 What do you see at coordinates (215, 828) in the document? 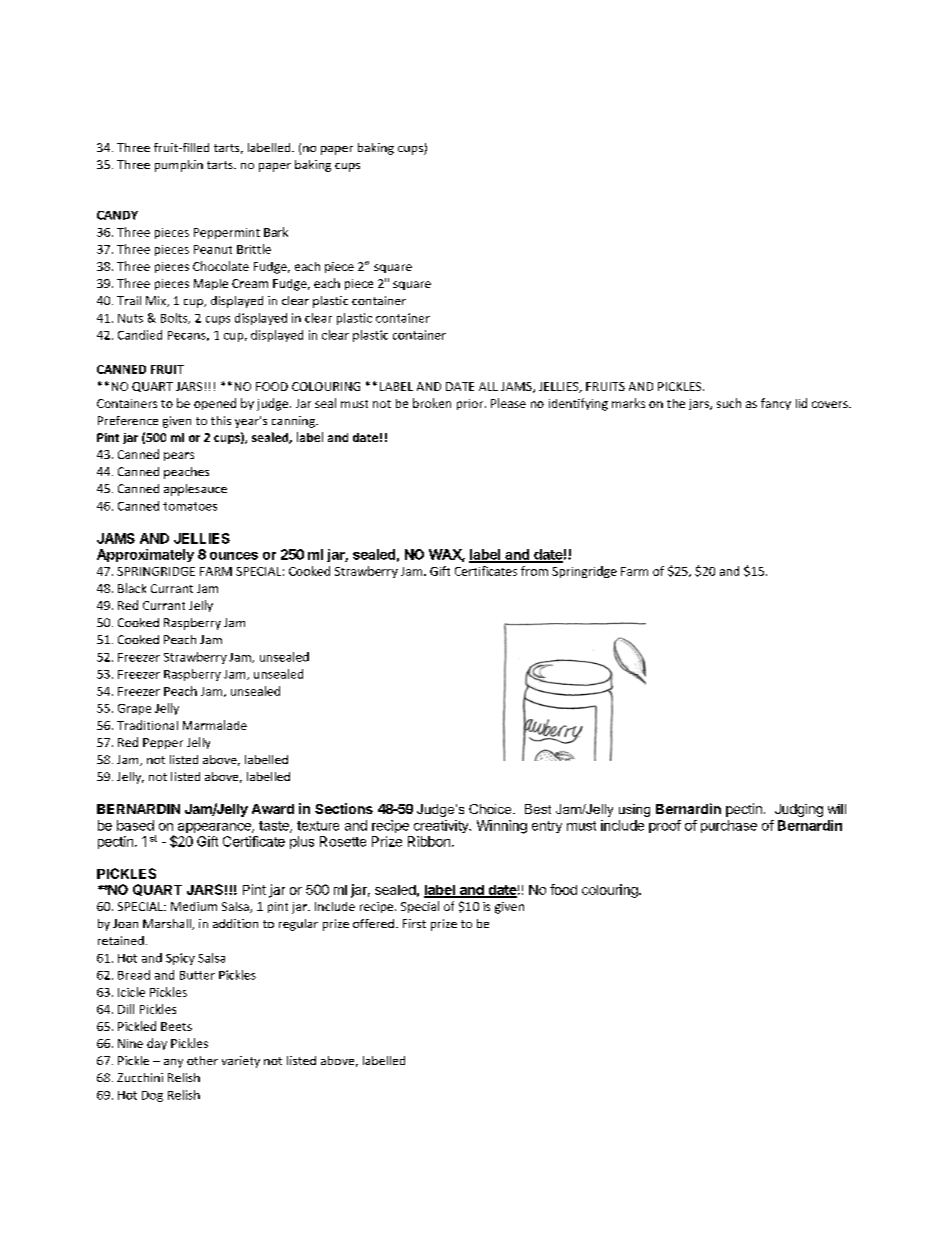
I see `appearance` at bounding box center [215, 828].
